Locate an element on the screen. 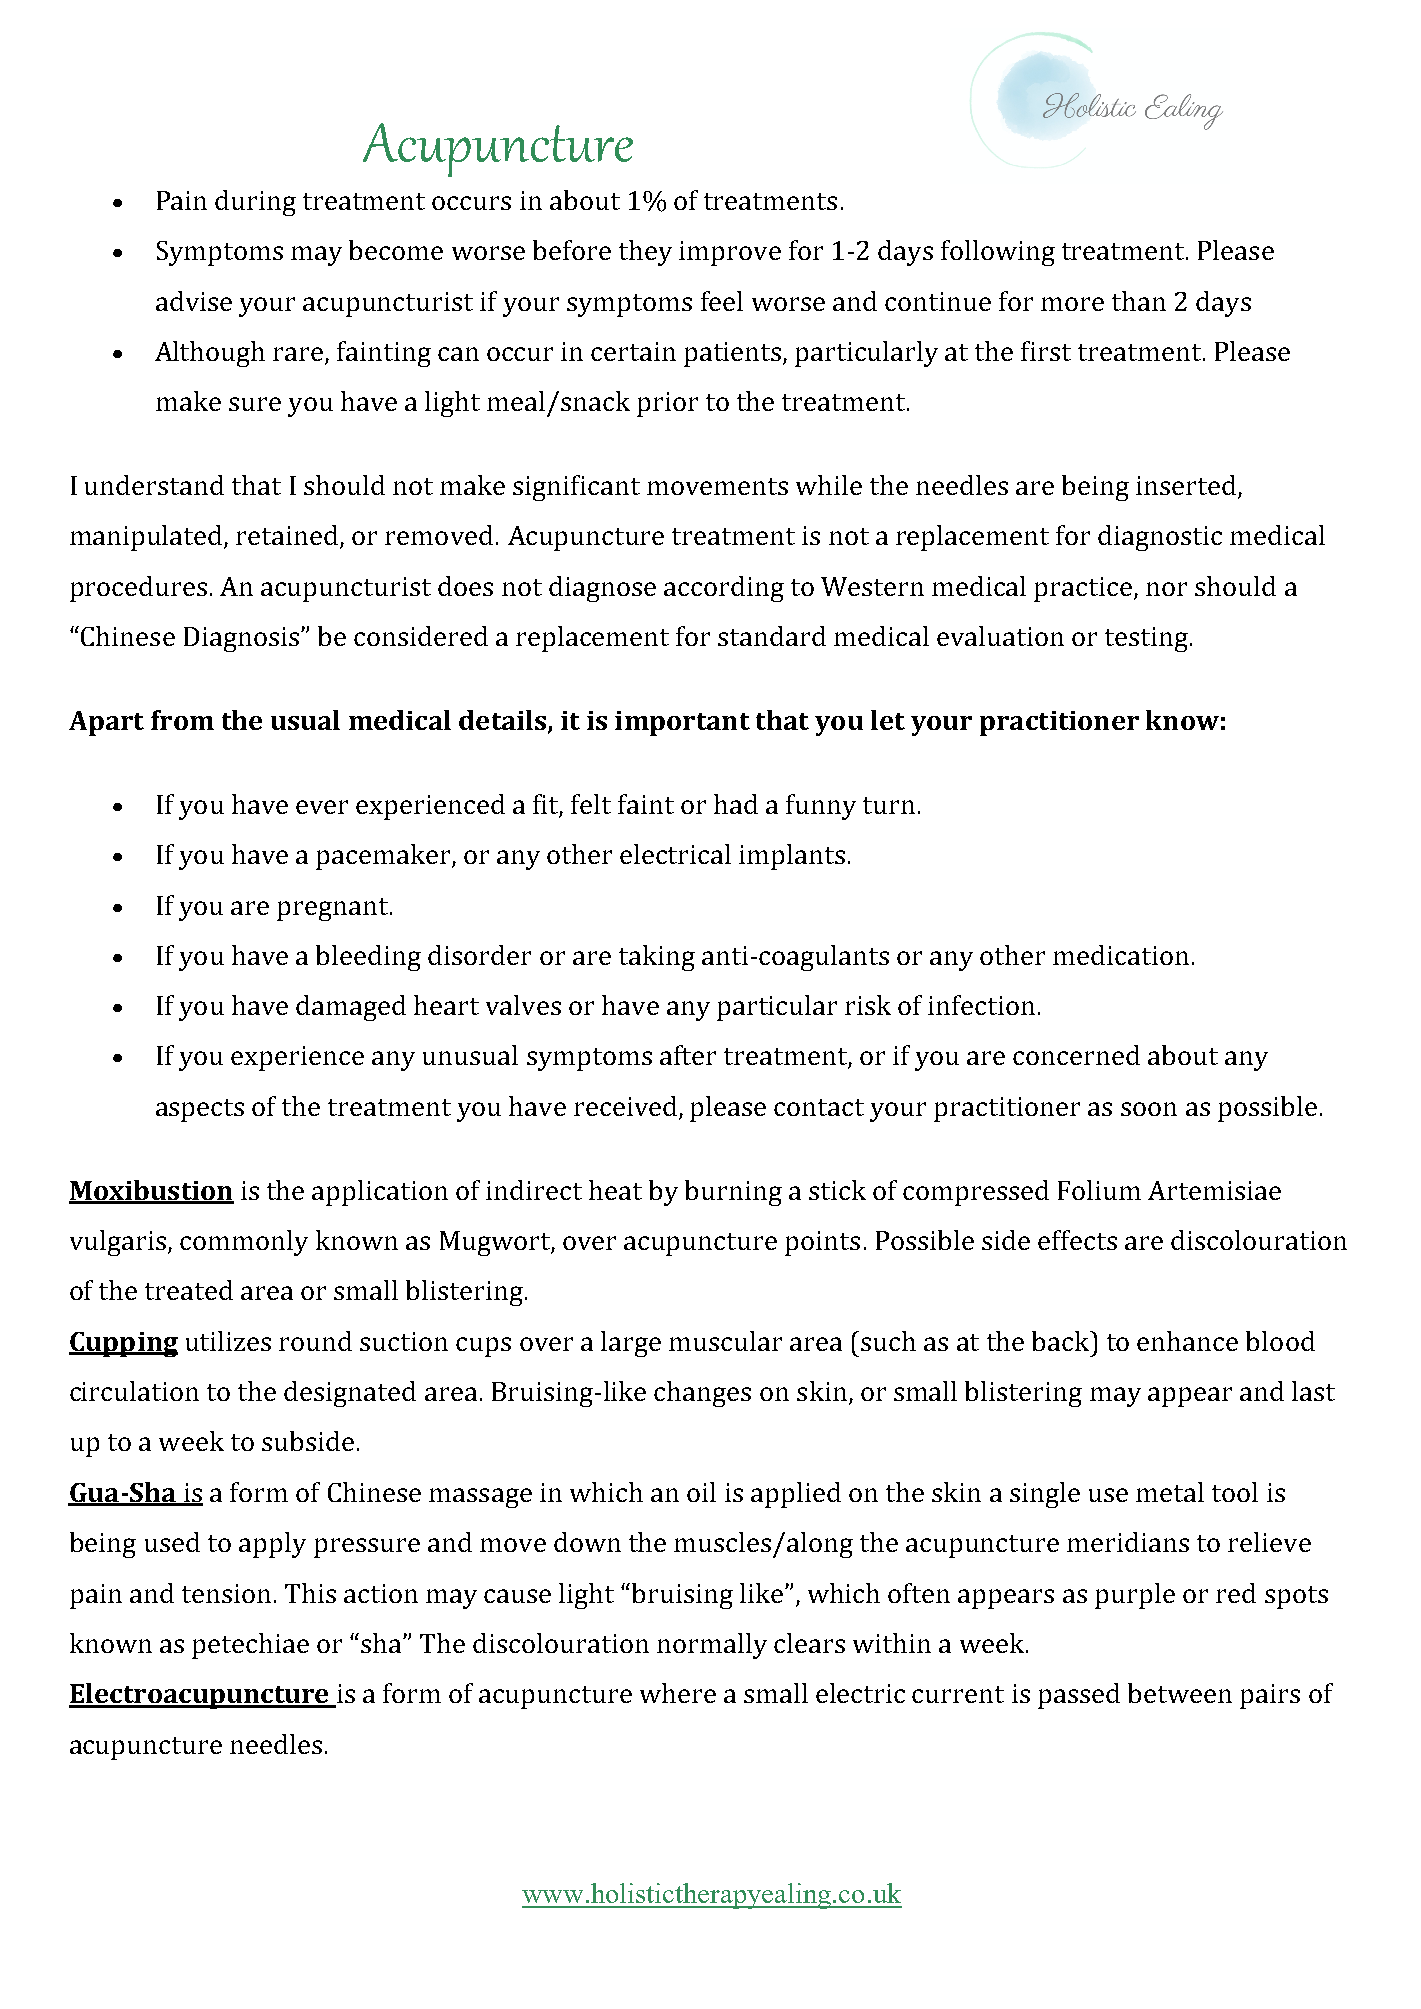 The height and width of the screenshot is (2009, 1421). soon is located at coordinates (1149, 1109).
